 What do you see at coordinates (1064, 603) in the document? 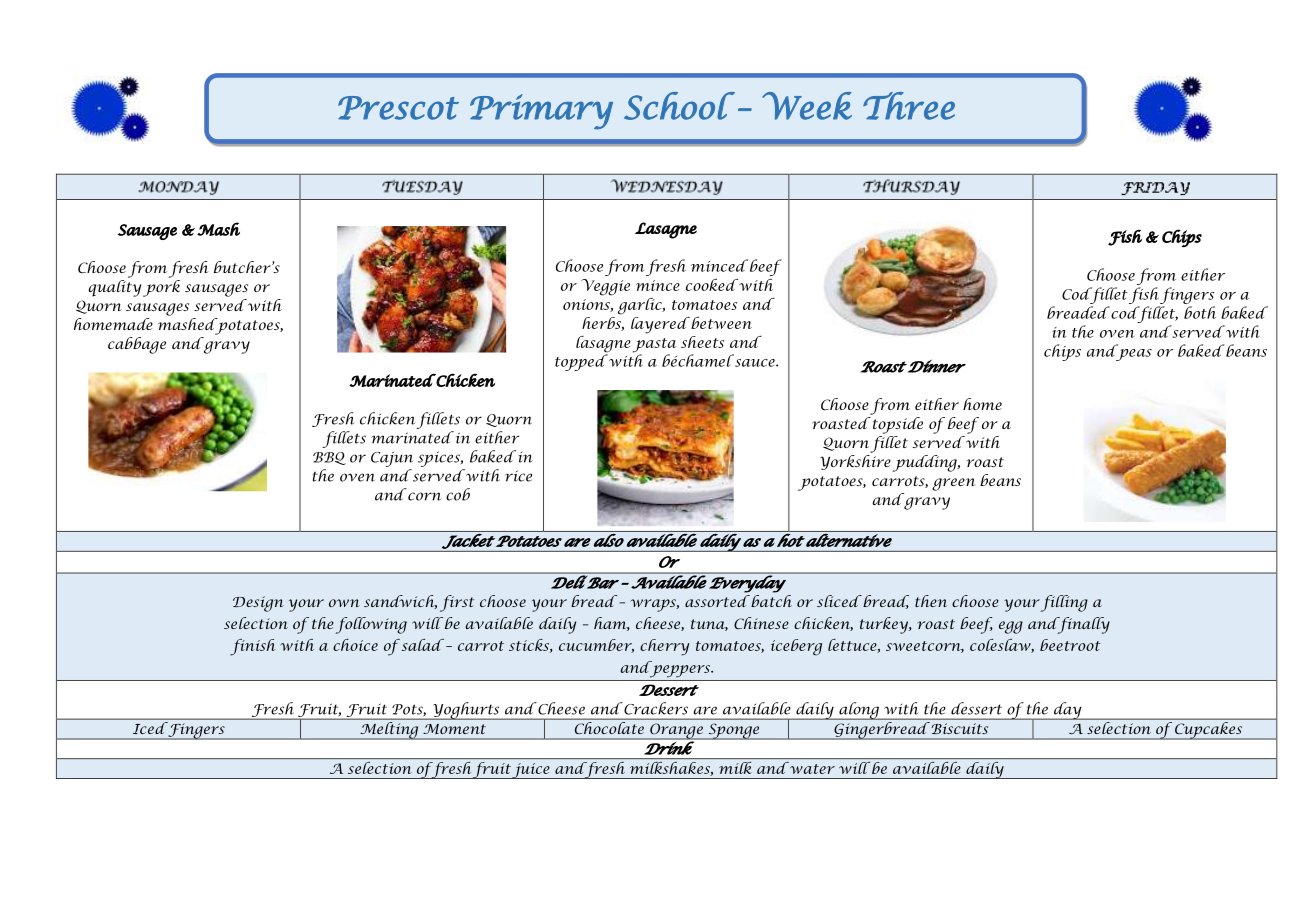
I see `filling` at bounding box center [1064, 603].
